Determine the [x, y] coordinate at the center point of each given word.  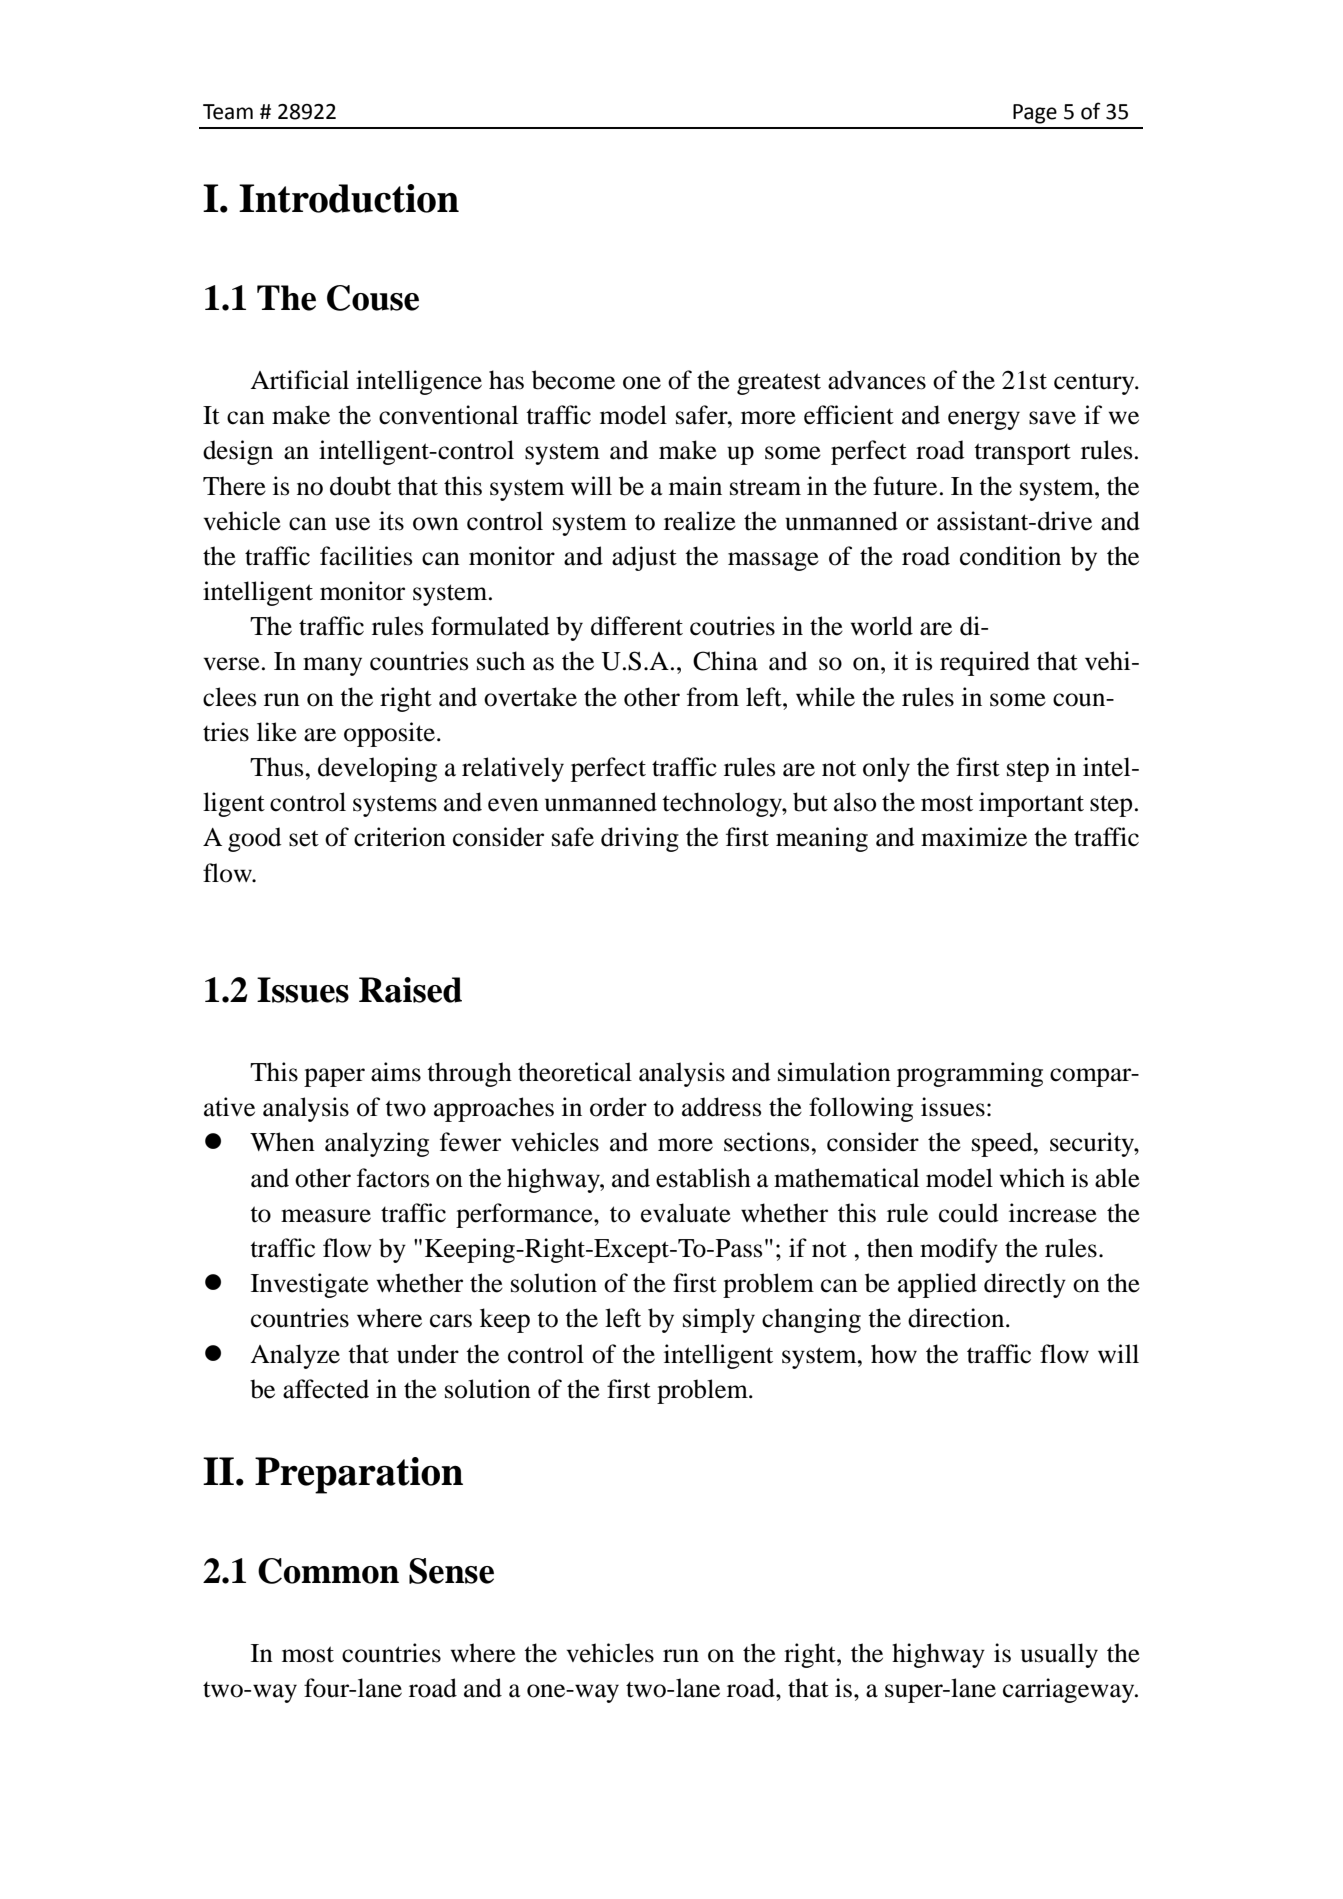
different [637, 626]
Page [1035, 114]
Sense [451, 1571]
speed [1003, 1144]
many [332, 666]
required [985, 663]
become [573, 380]
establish [703, 1178]
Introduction [349, 198]
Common [328, 1571]
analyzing [377, 1144]
